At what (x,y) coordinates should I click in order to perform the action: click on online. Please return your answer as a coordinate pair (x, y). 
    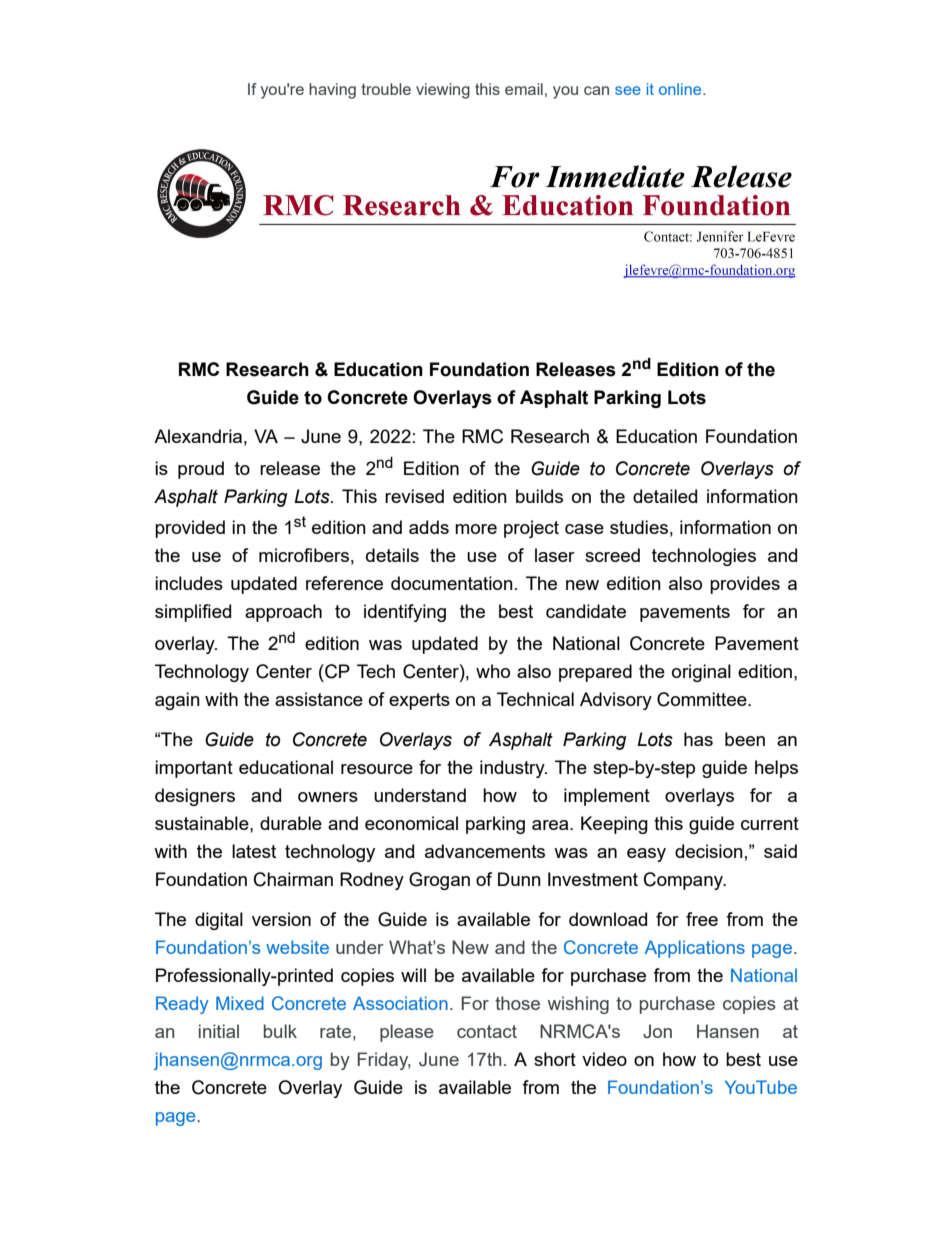
    Looking at the image, I should click on (681, 89).
